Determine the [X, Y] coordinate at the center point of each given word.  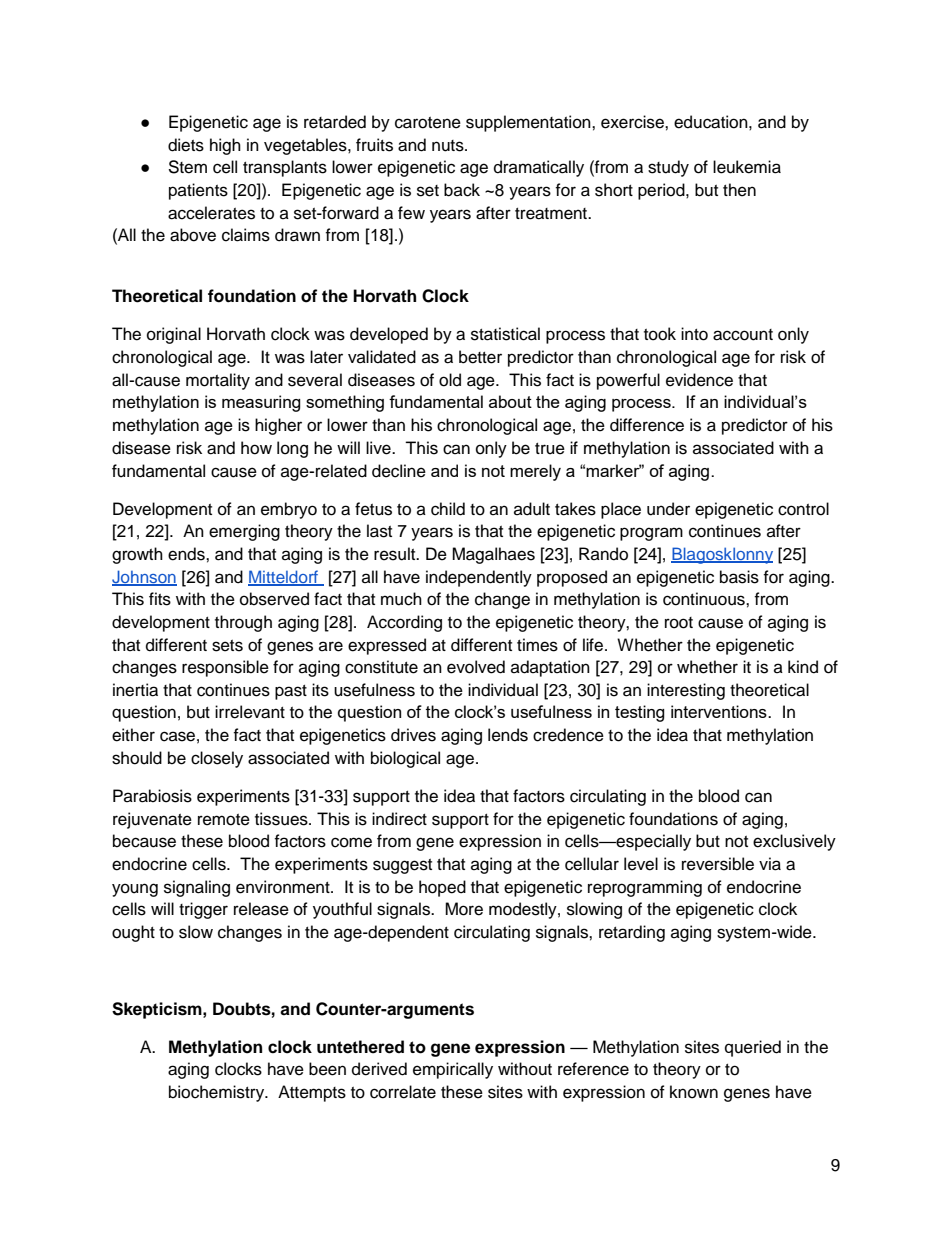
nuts [449, 146]
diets [186, 145]
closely [217, 759]
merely [535, 472]
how [256, 448]
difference [647, 425]
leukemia [747, 167]
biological [405, 759]
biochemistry [218, 1093]
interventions [720, 711]
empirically [453, 1070]
